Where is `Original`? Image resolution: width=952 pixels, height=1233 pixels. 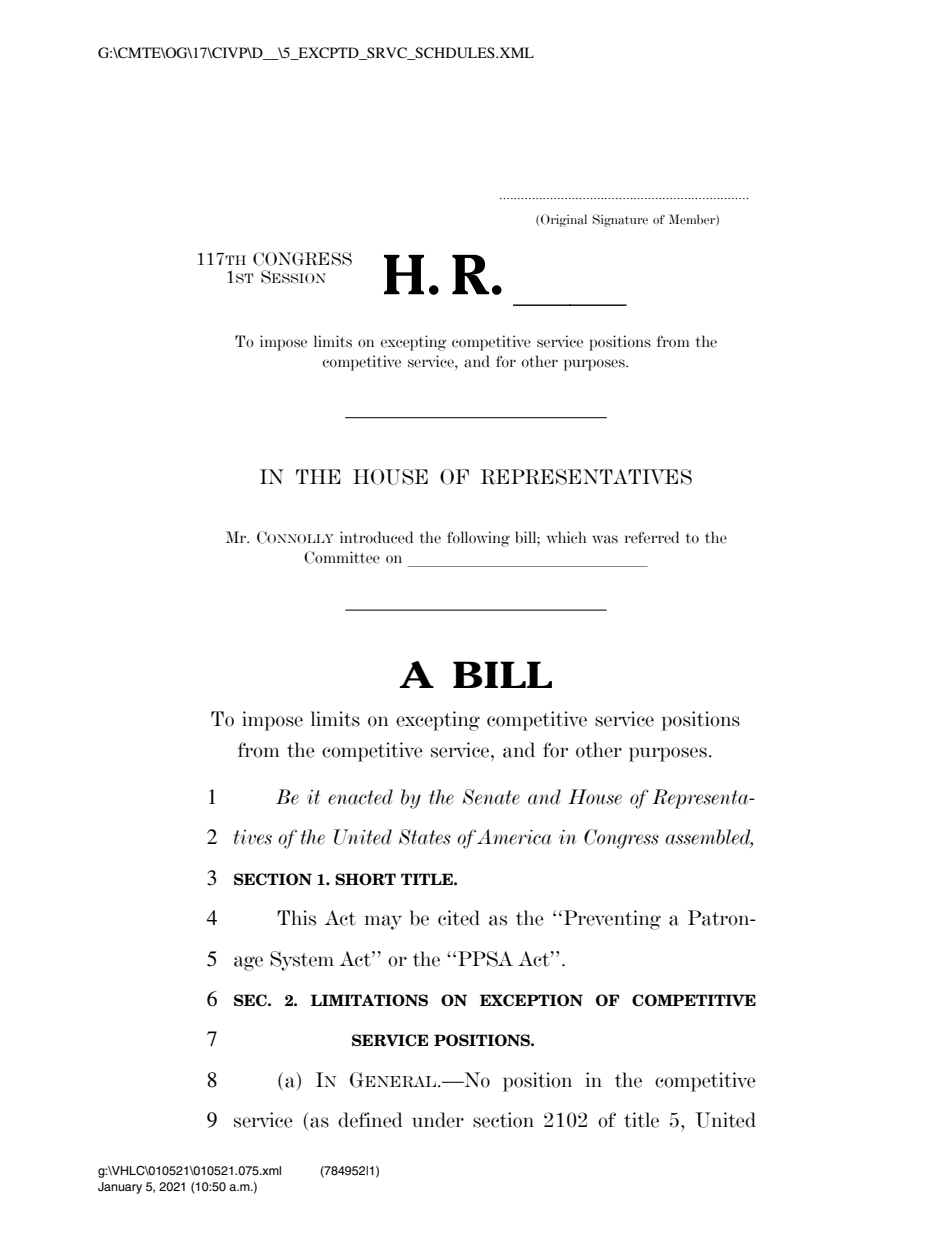 Original is located at coordinates (564, 220).
